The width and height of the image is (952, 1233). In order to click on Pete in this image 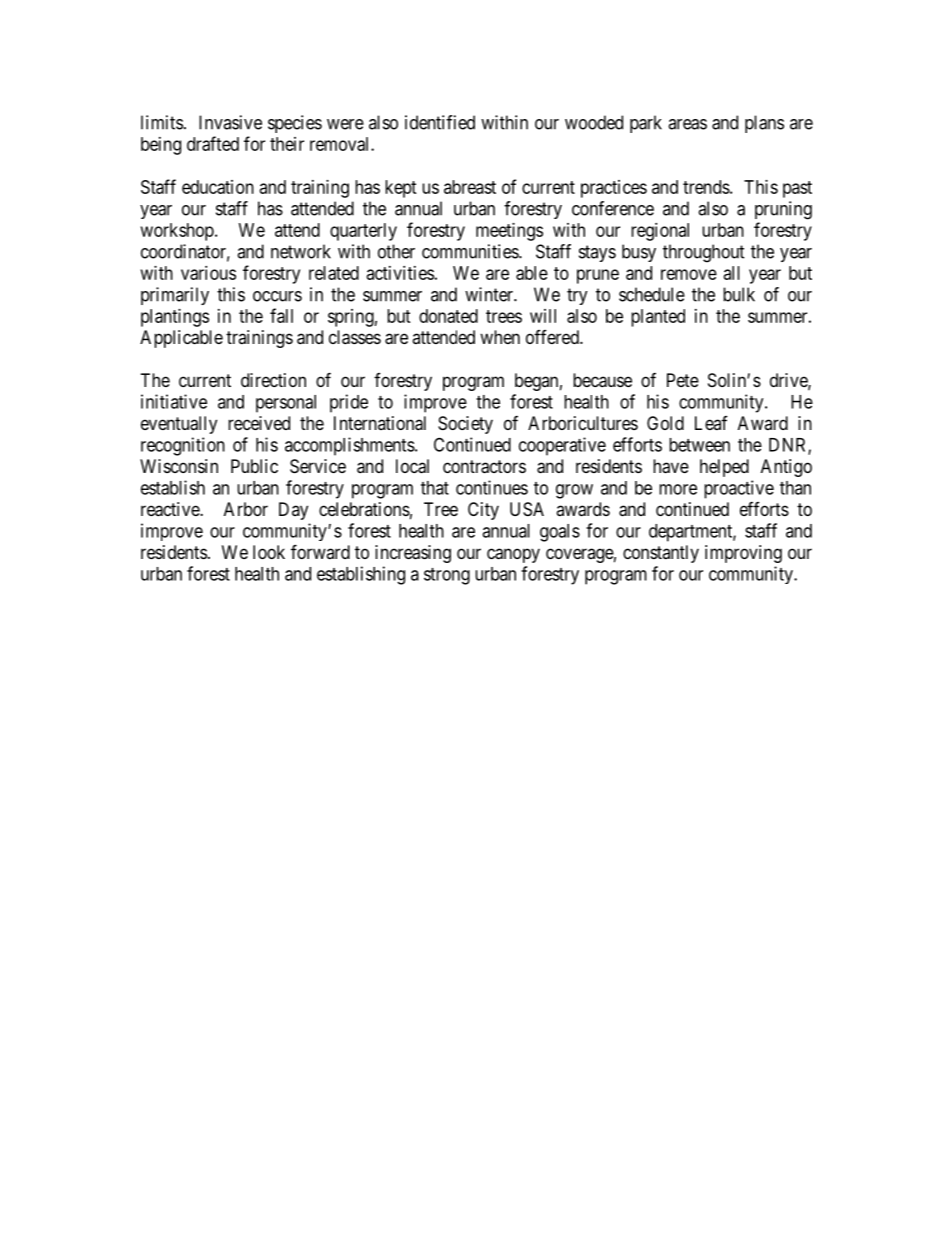, I will do `click(683, 380)`.
